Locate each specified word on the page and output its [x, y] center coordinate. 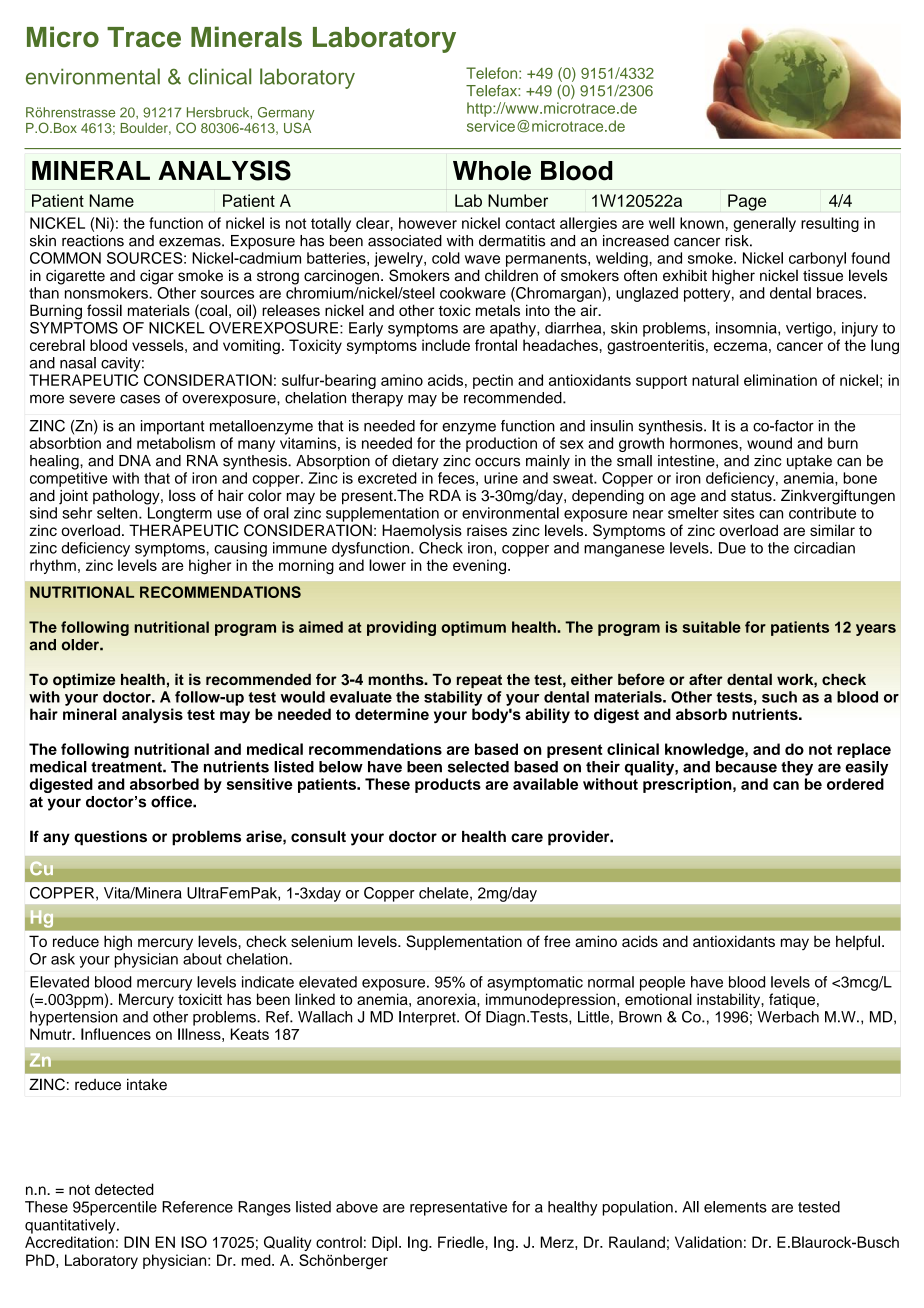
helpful [858, 942]
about [202, 959]
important [172, 427]
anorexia [447, 999]
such [779, 697]
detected [124, 1189]
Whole [492, 171]
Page [747, 202]
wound [769, 443]
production [501, 444]
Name [112, 200]
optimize [84, 680]
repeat [479, 681]
